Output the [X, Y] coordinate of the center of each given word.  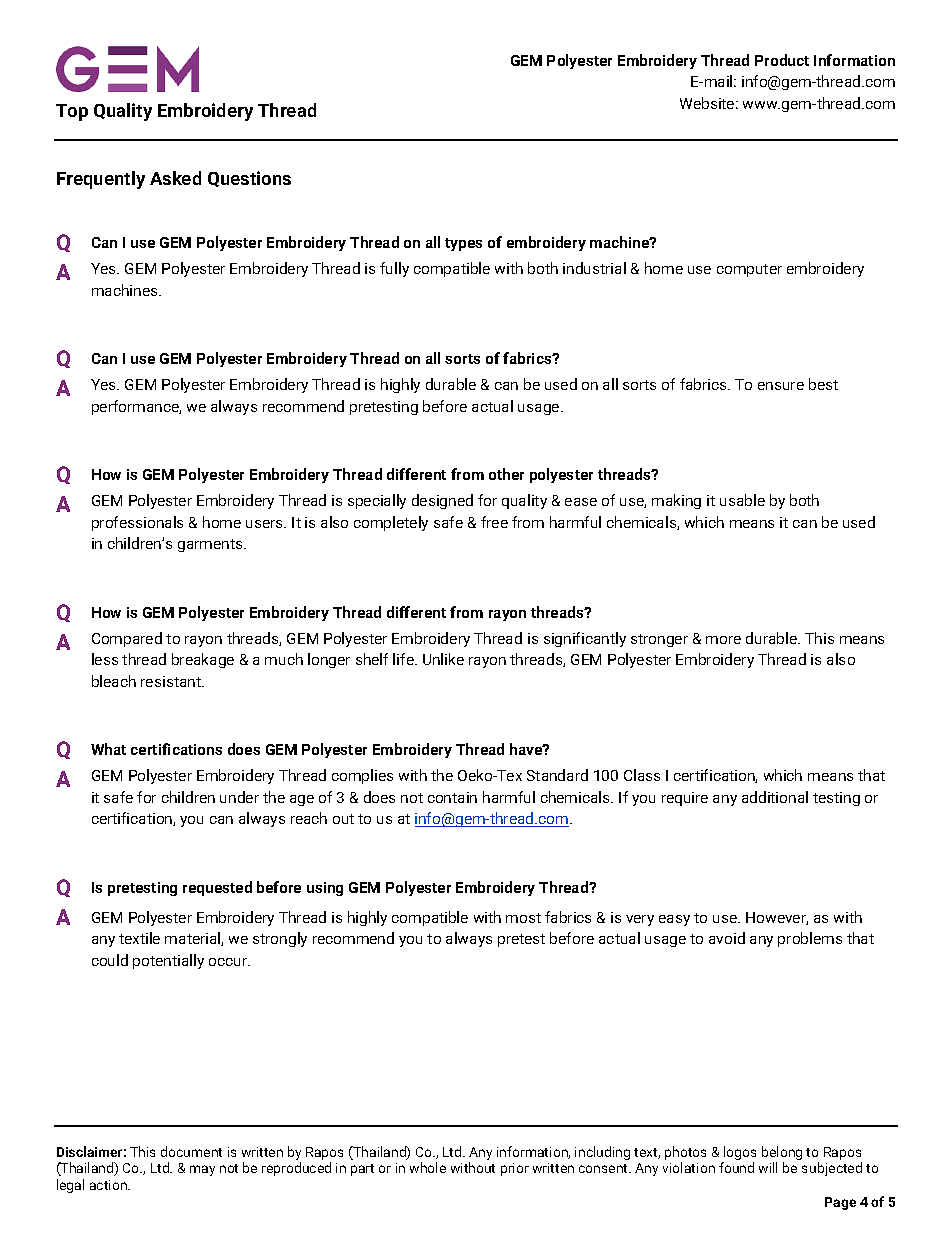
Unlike [443, 659]
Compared [127, 639]
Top [72, 112]
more [723, 640]
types [463, 244]
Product [782, 60]
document [191, 1151]
